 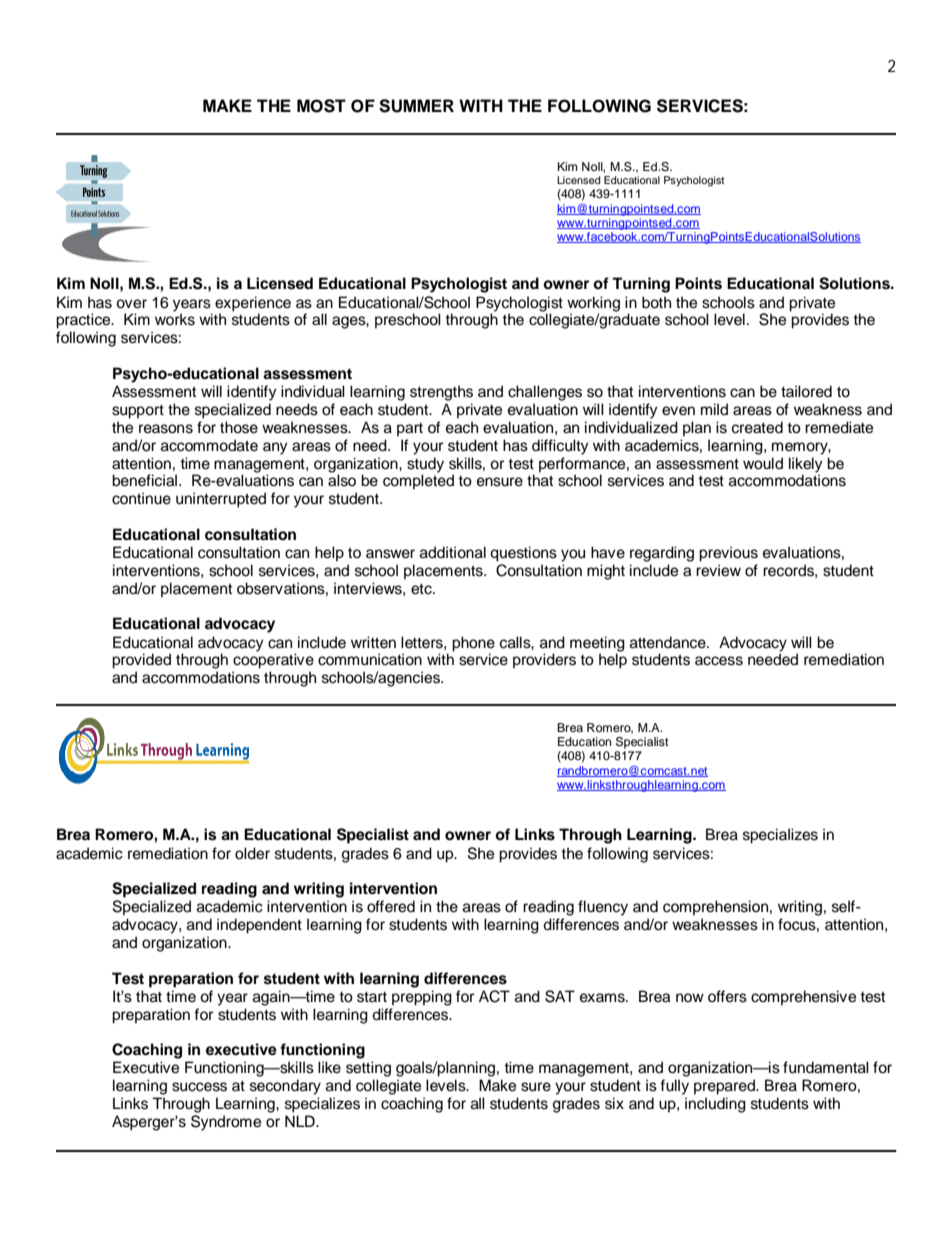 I want to click on both, so click(x=656, y=302).
